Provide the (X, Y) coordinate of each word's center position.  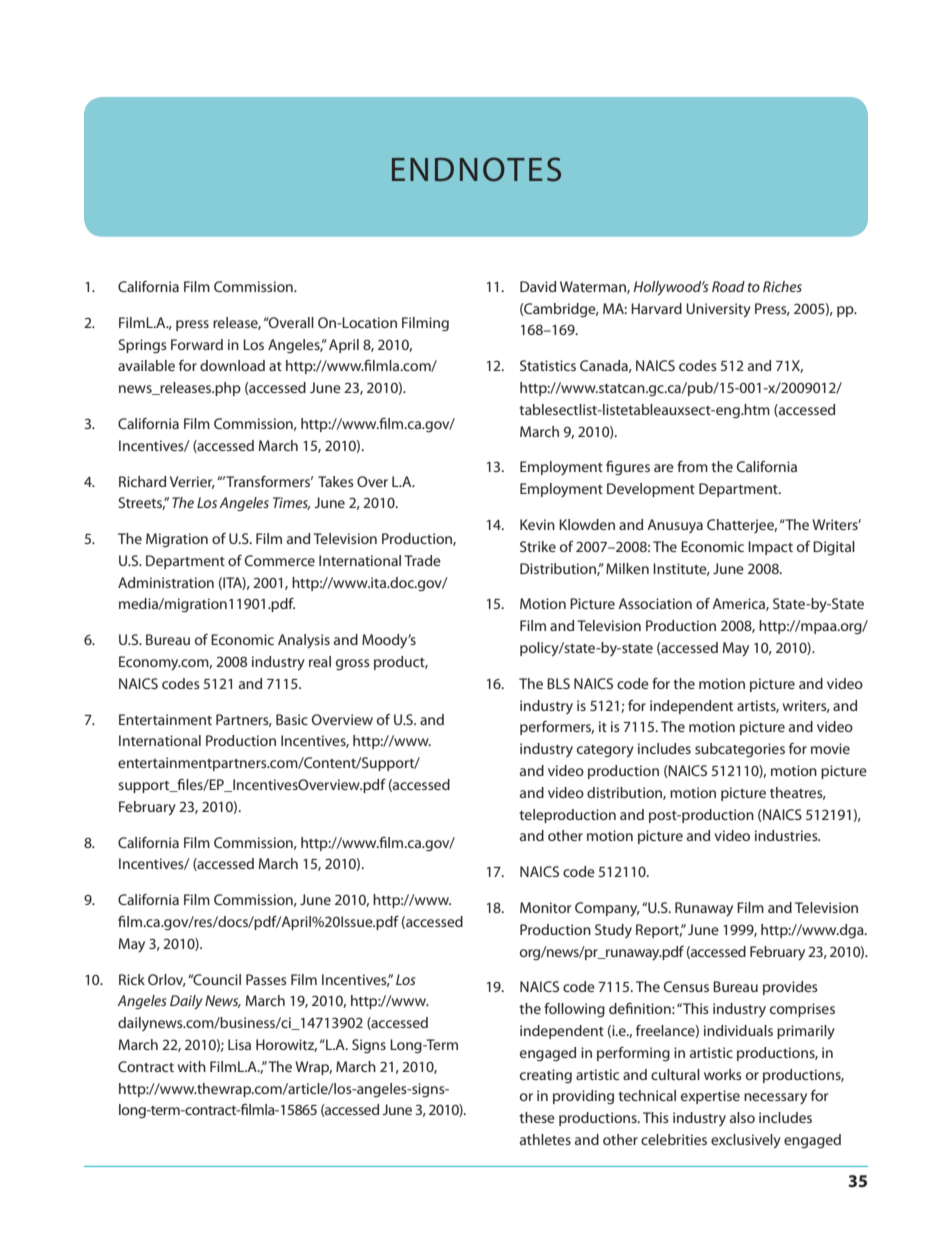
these (537, 1117)
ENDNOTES (476, 169)
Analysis (304, 641)
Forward (197, 344)
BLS (558, 683)
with (192, 1066)
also (742, 1117)
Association (655, 603)
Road (728, 286)
